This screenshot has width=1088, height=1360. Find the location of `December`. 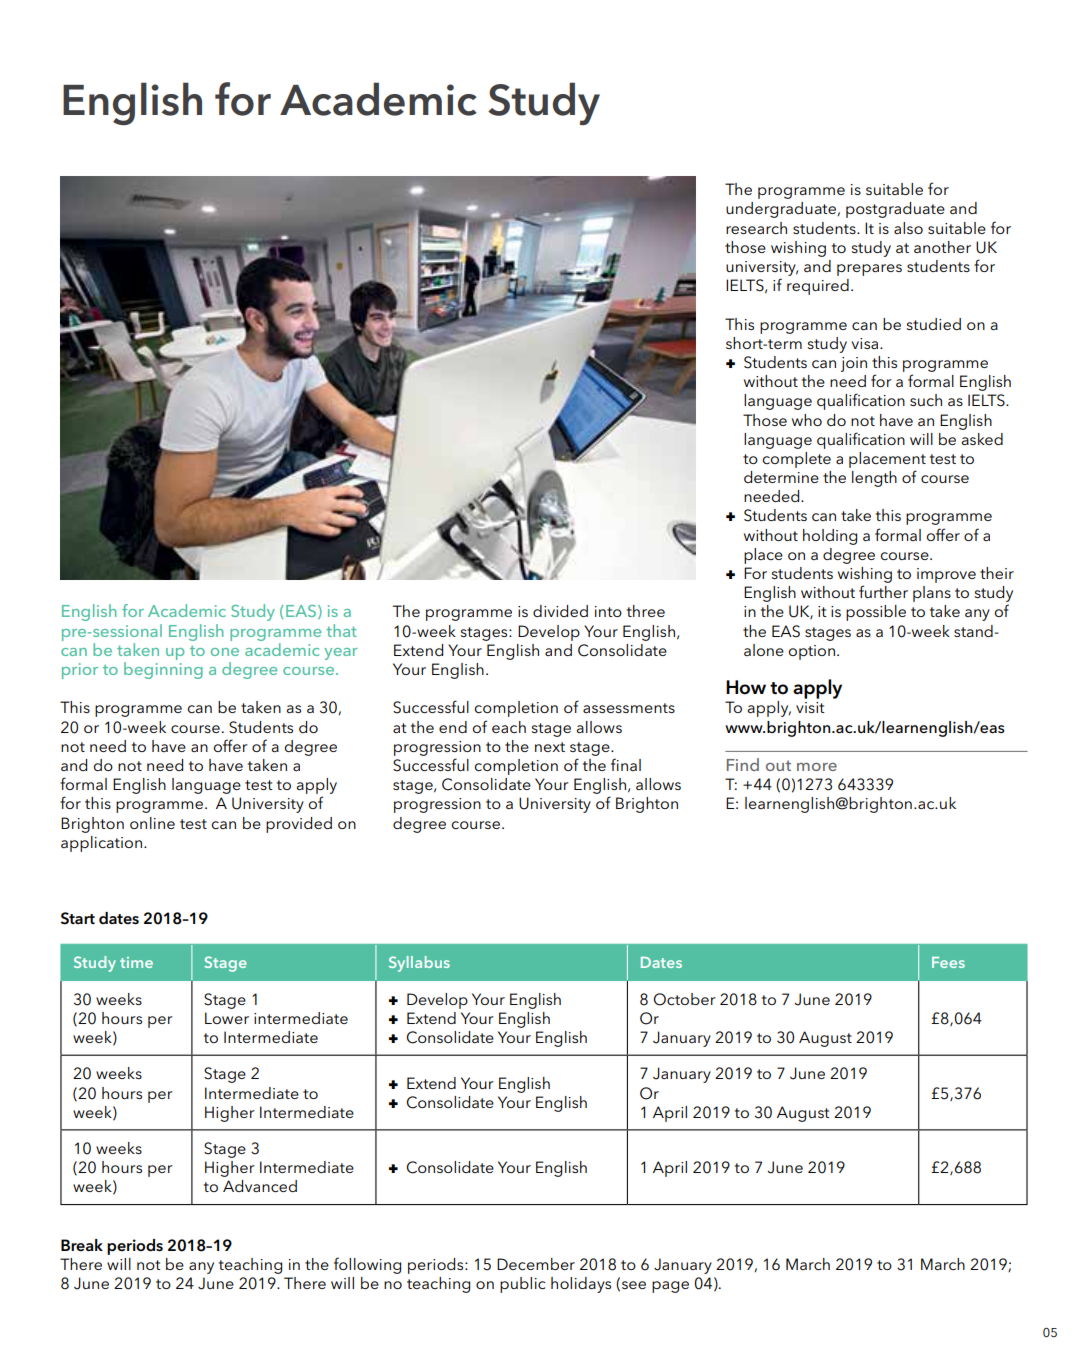

December is located at coordinates (536, 1264).
